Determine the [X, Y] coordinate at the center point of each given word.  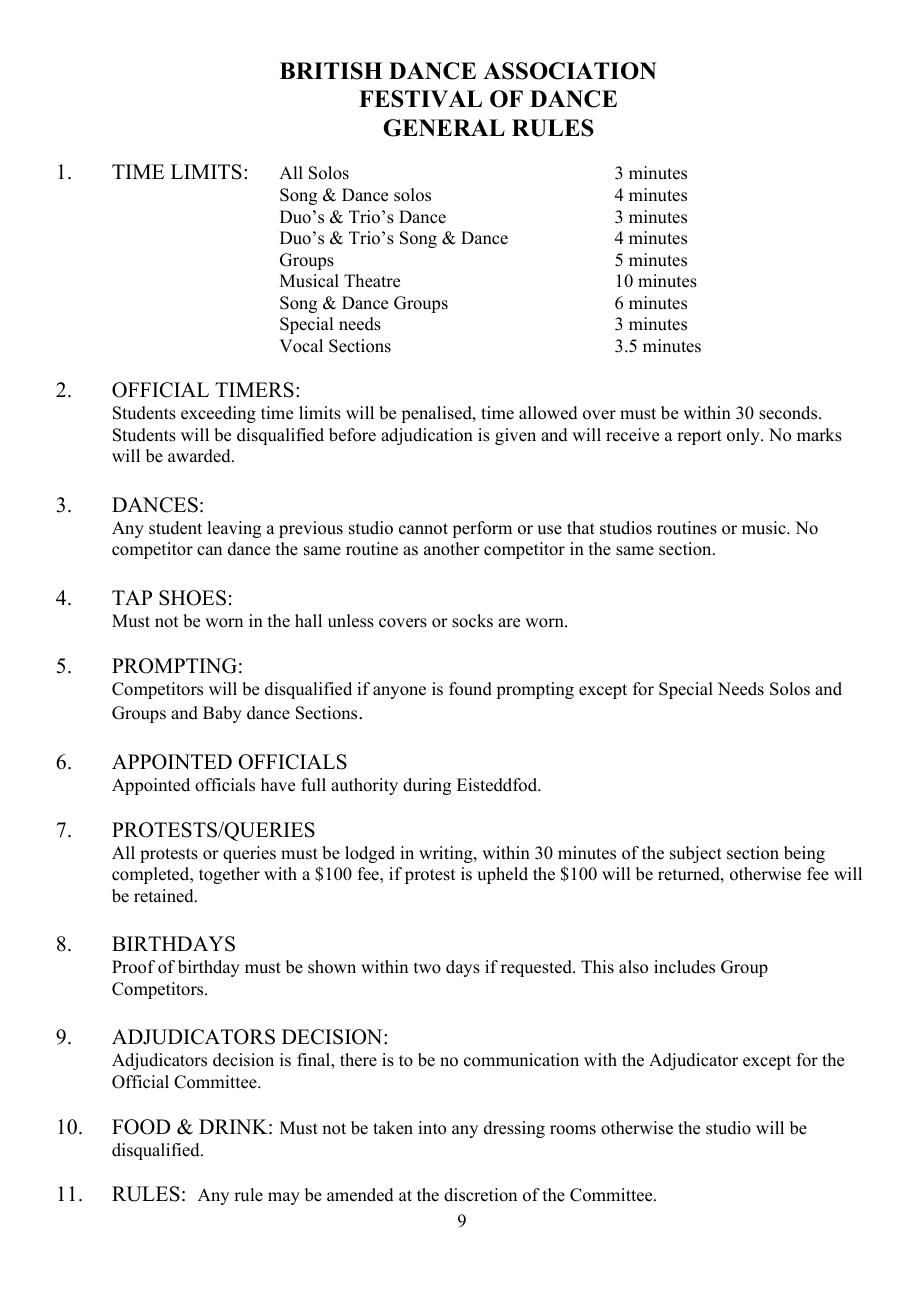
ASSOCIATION [570, 71]
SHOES [192, 598]
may [284, 1198]
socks [472, 621]
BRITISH [331, 71]
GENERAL [444, 128]
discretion [480, 1195]
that [581, 527]
